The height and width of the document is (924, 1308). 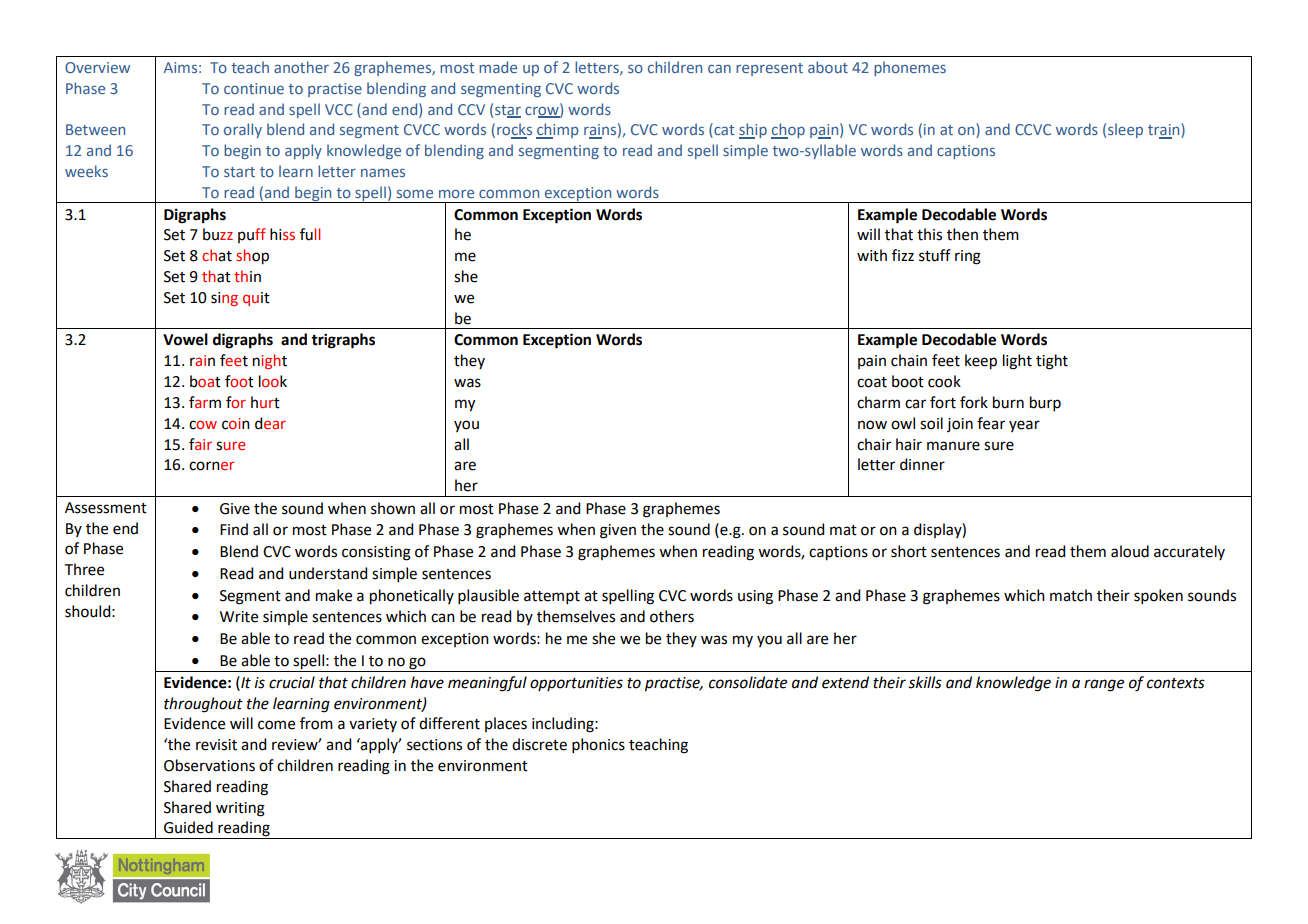 What do you see at coordinates (234, 529) in the document?
I see `Find` at bounding box center [234, 529].
